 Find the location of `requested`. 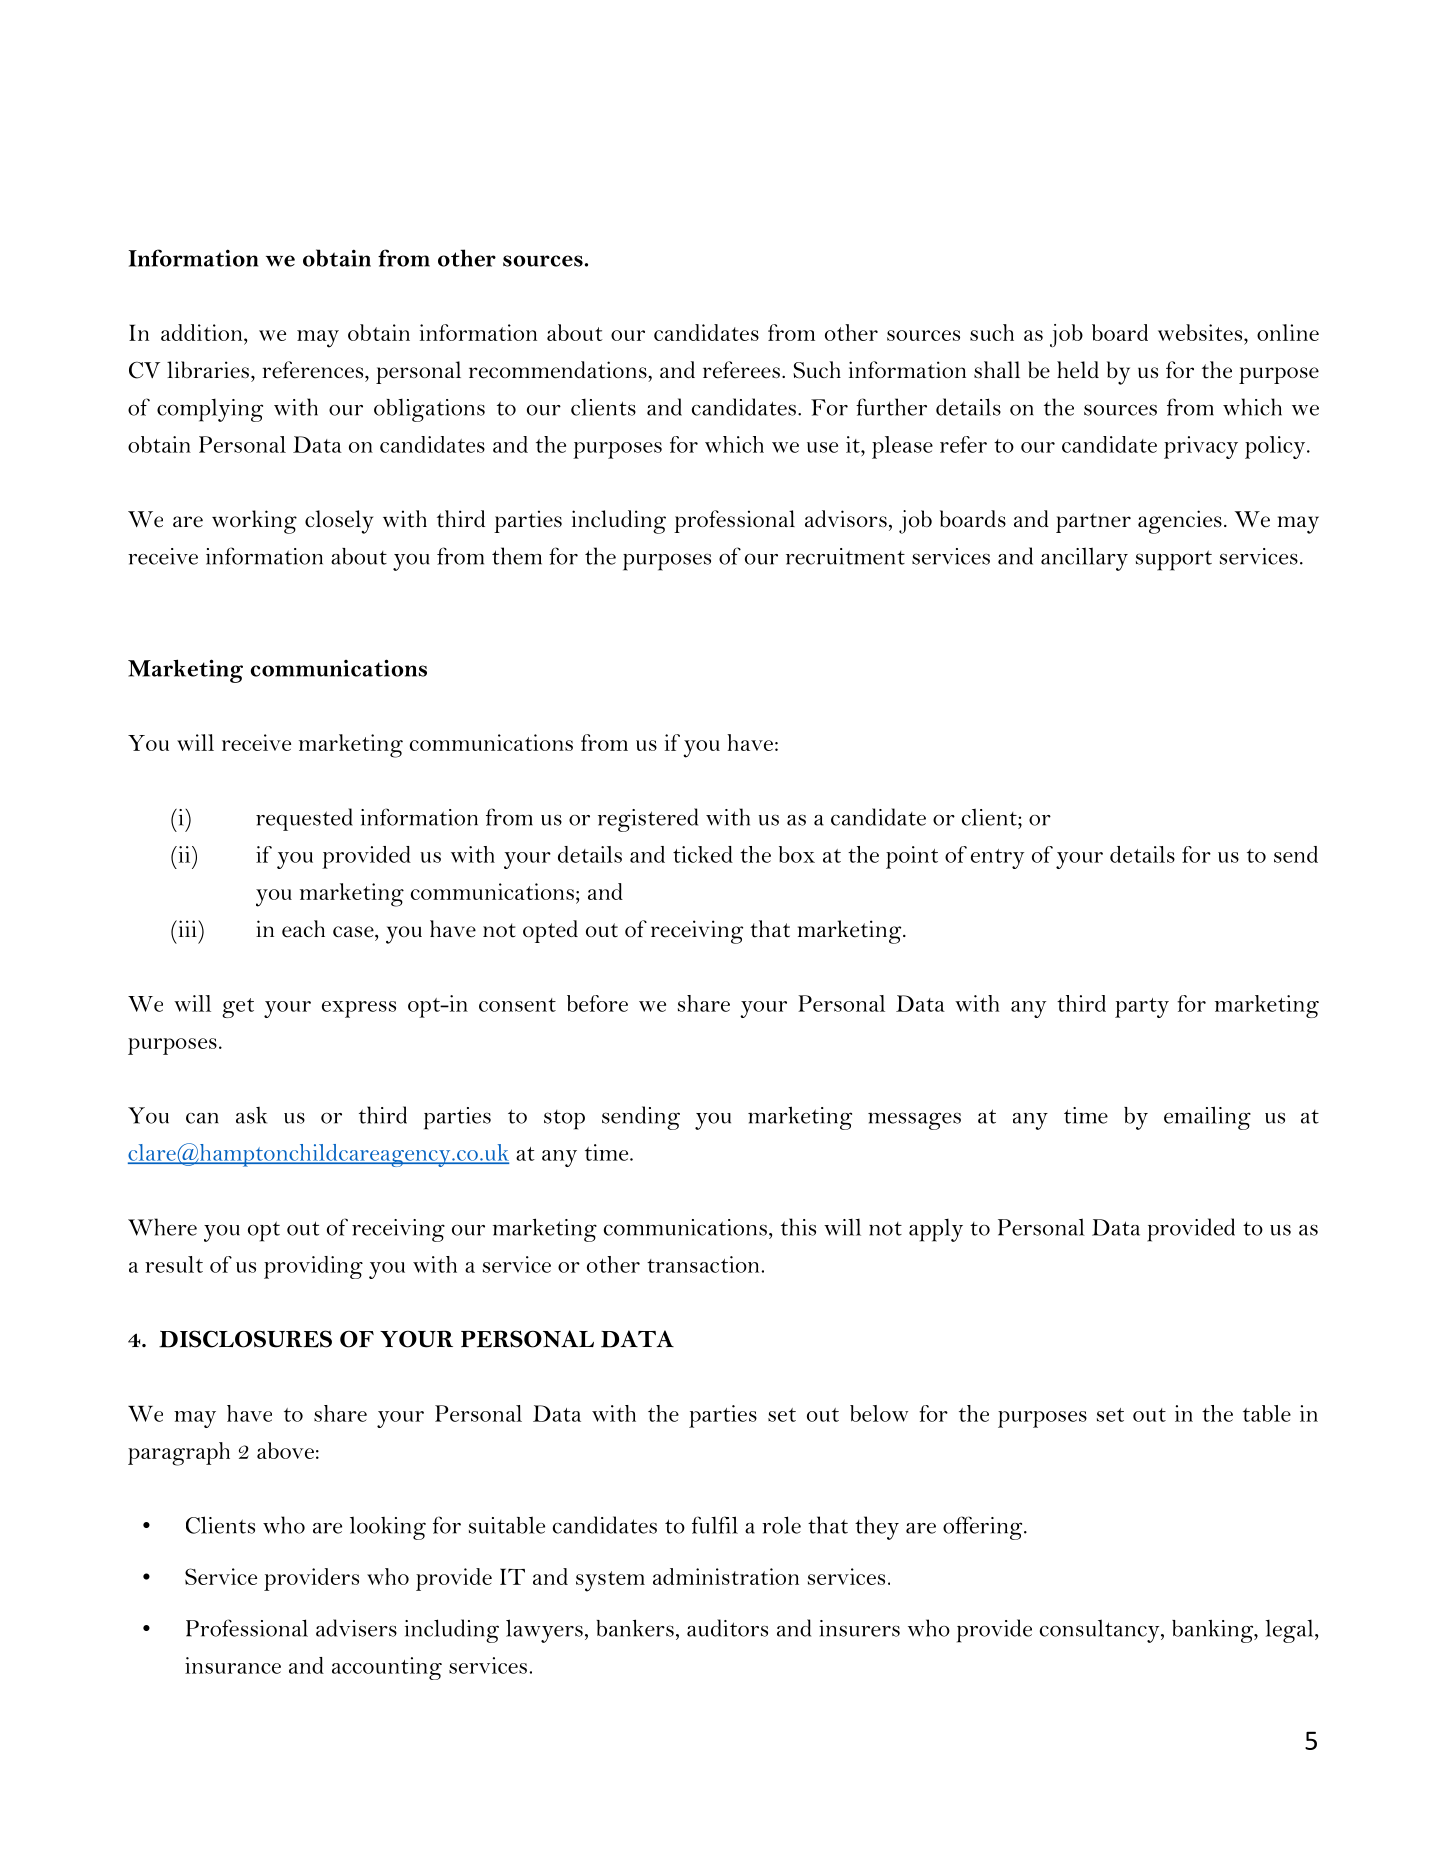

requested is located at coordinates (304, 819).
